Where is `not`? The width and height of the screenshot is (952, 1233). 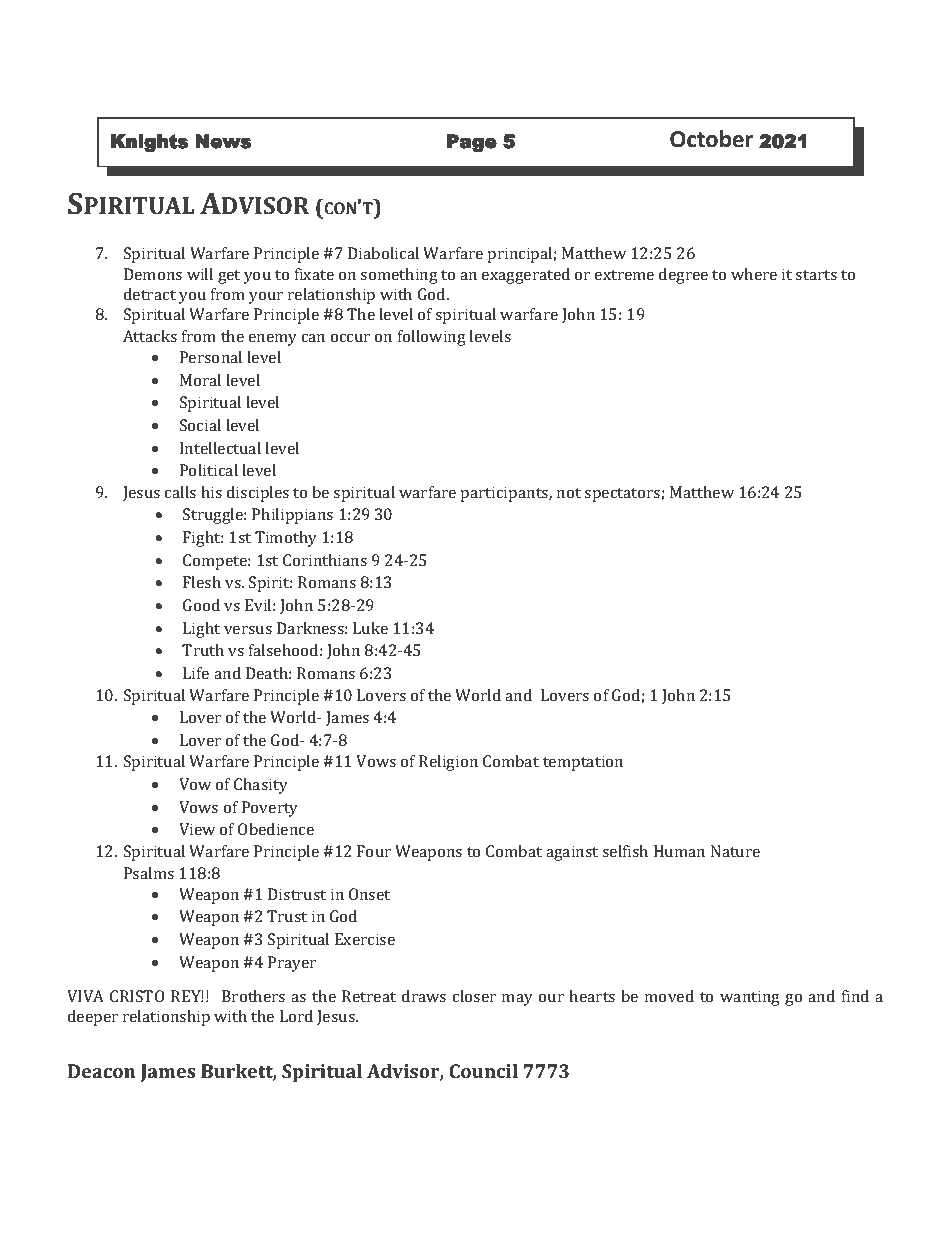
not is located at coordinates (569, 493).
